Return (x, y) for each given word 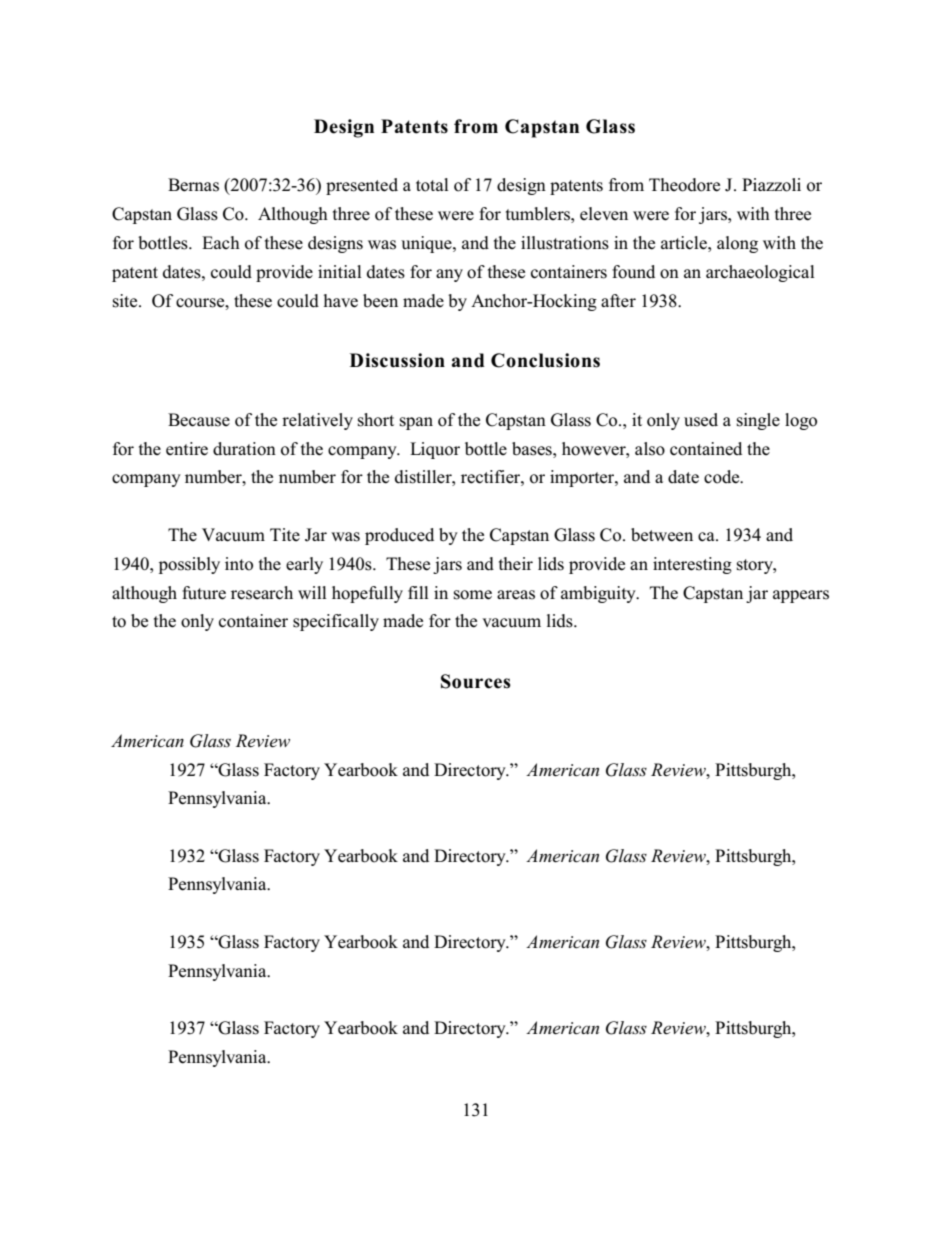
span (416, 423)
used (701, 420)
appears (801, 596)
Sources (476, 681)
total (432, 185)
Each (221, 242)
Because (199, 420)
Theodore (684, 185)
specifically (336, 622)
